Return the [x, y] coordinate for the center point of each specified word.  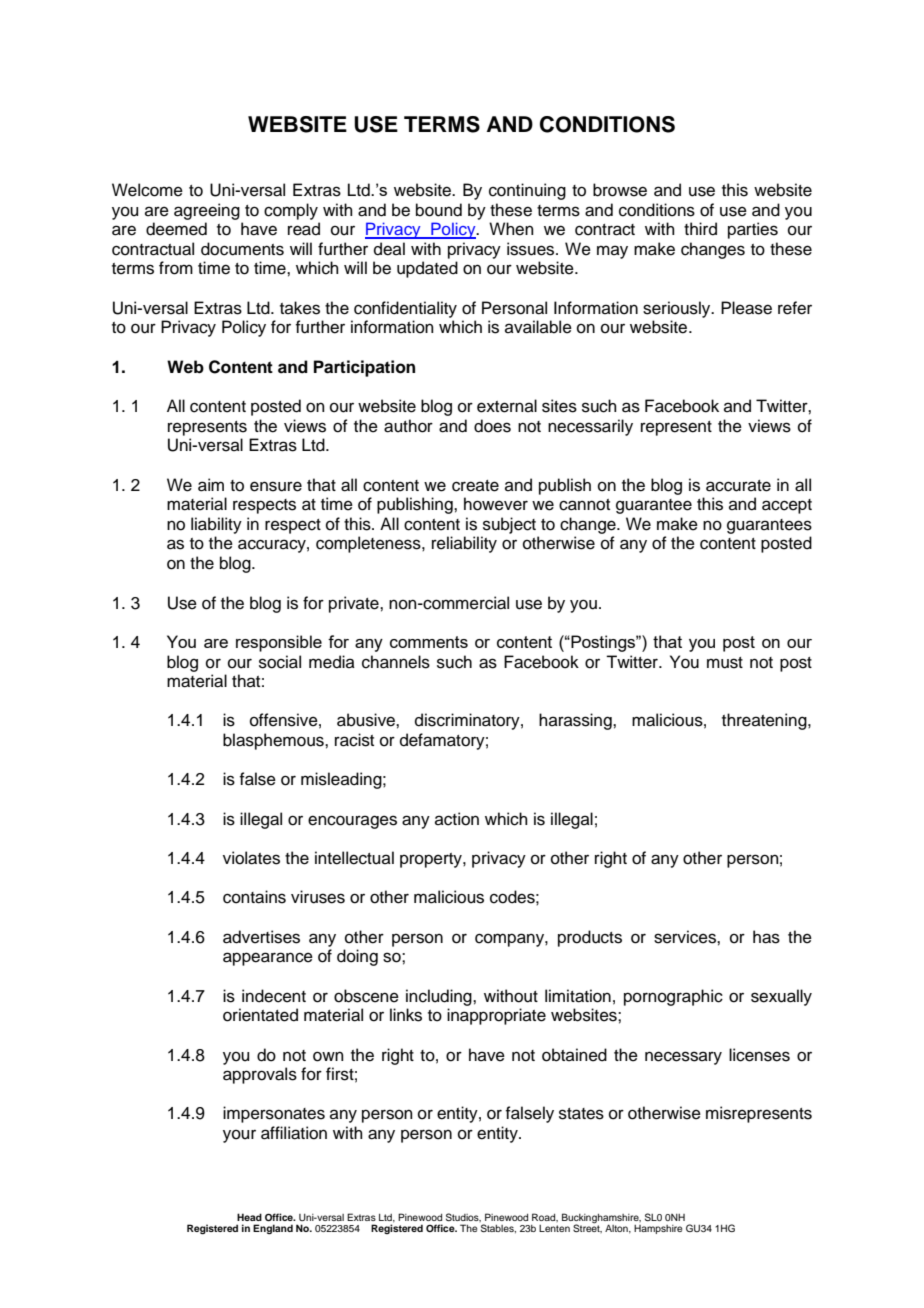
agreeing [207, 211]
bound [439, 210]
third [700, 229]
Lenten [554, 1228]
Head [249, 1217]
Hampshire [658, 1229]
